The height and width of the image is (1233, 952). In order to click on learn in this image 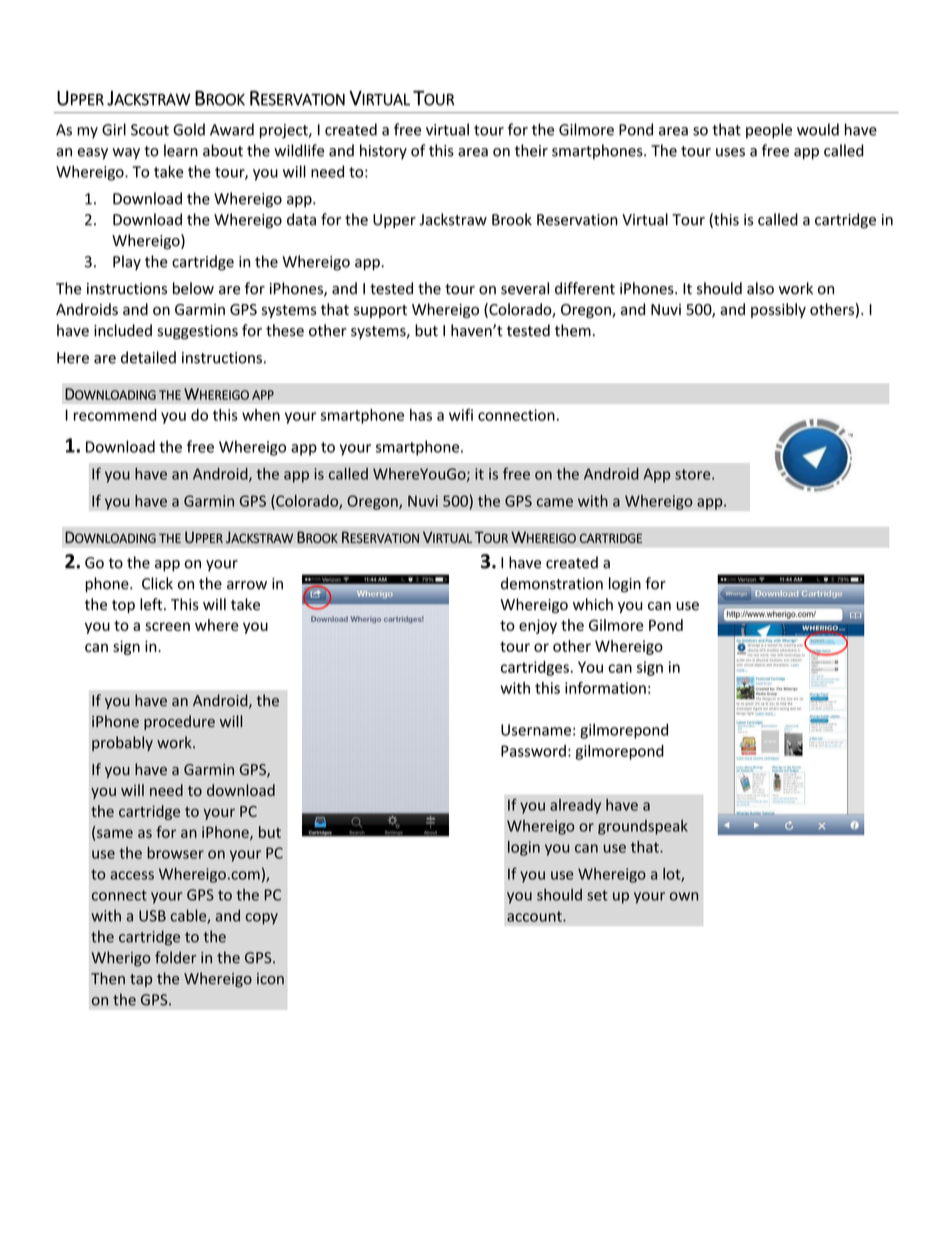, I will do `click(181, 150)`.
